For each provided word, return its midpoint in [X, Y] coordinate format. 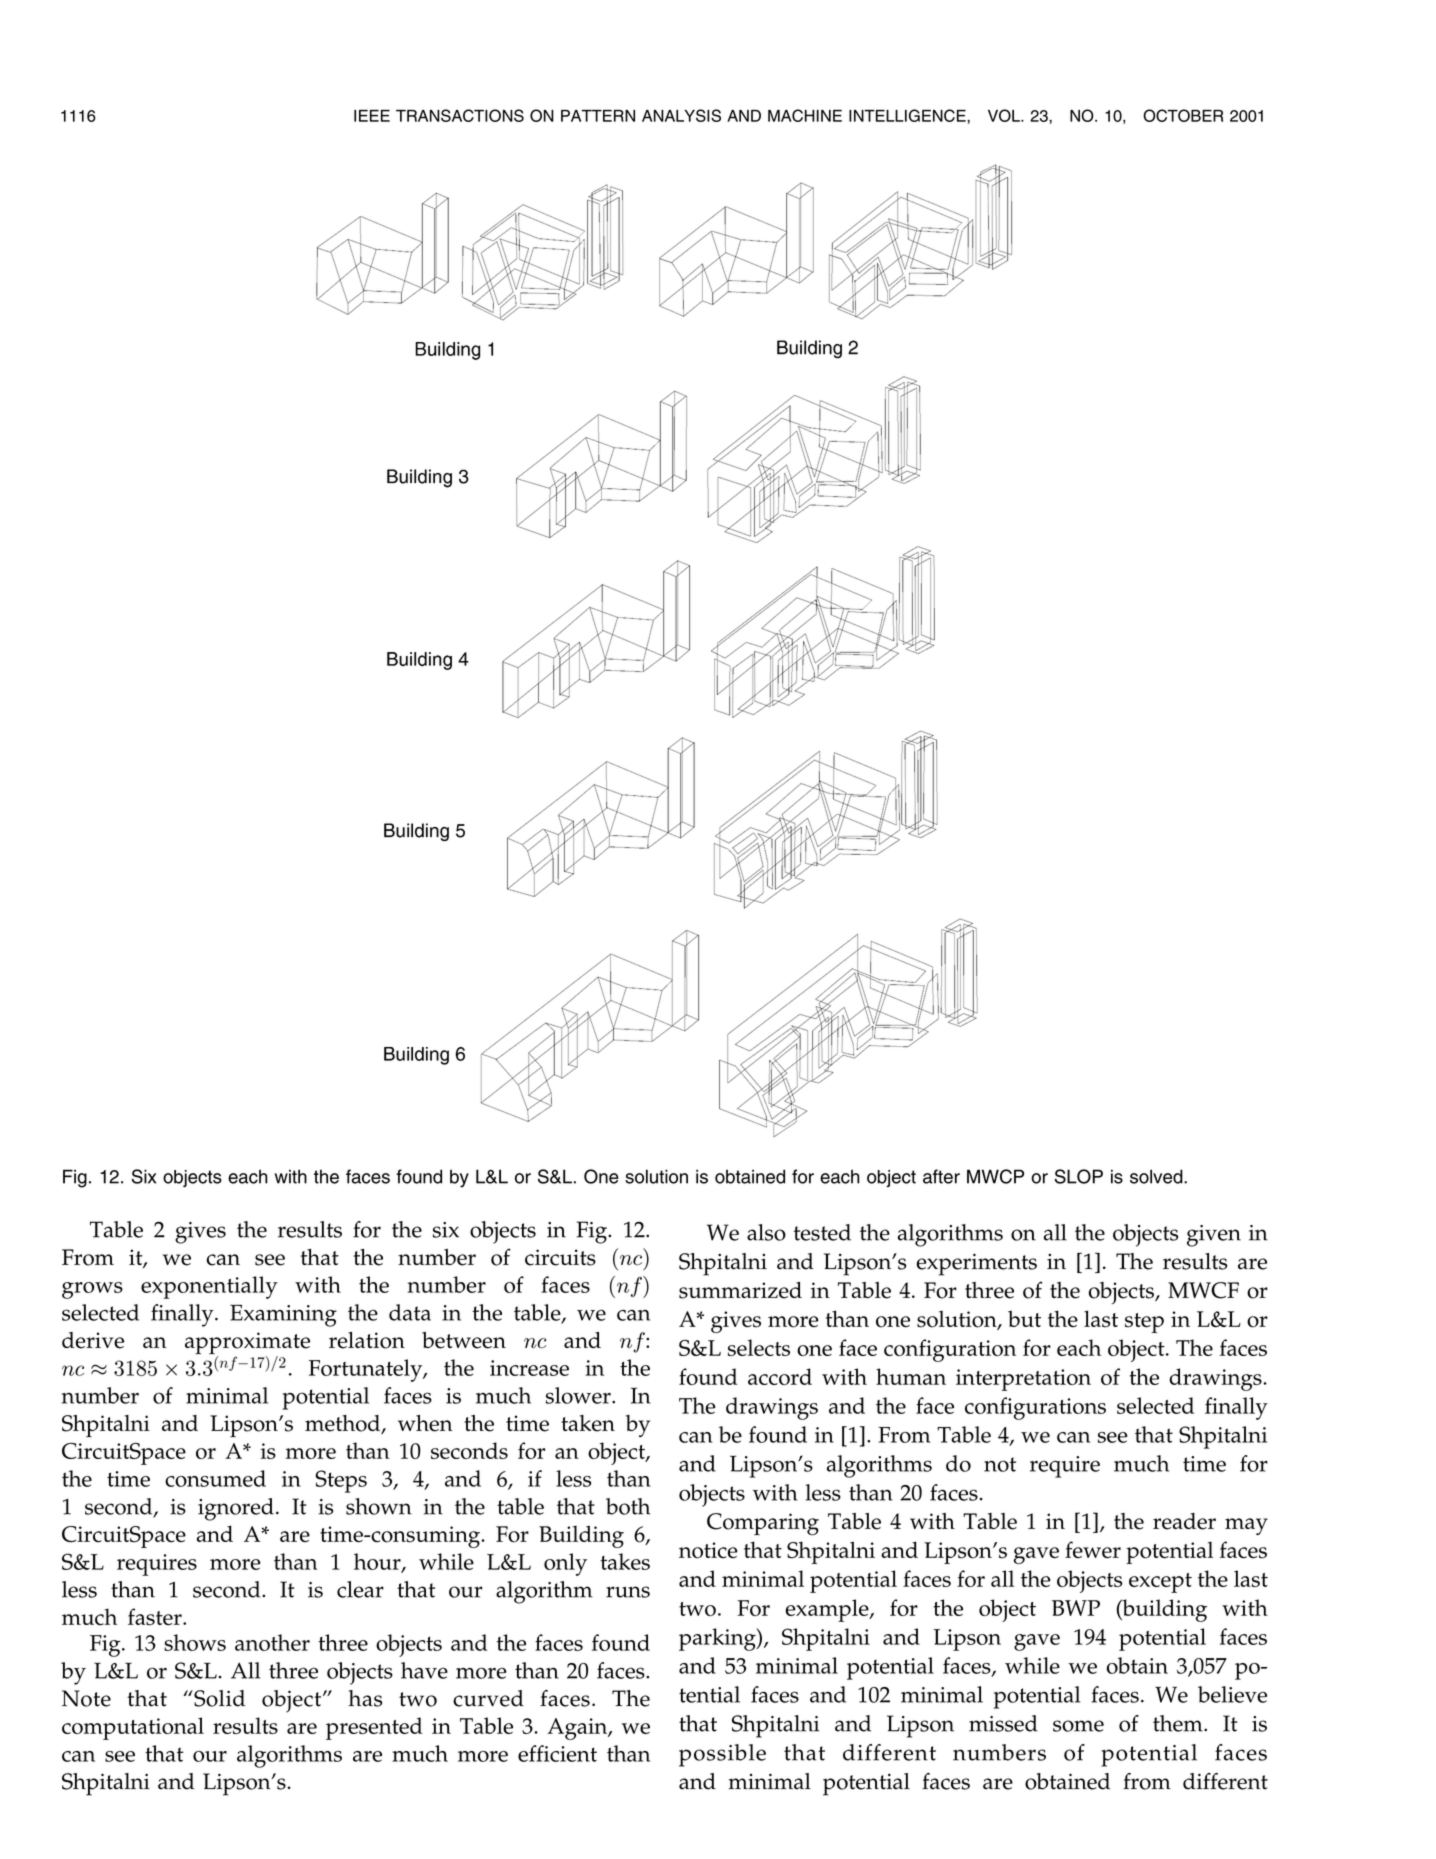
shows [195, 1642]
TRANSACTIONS [460, 115]
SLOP [1079, 1176]
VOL [1005, 115]
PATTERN [598, 116]
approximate [247, 1344]
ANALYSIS [681, 115]
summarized [740, 1290]
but [1024, 1318]
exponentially [209, 1287]
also [766, 1232]
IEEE [372, 116]
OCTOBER [1183, 115]
